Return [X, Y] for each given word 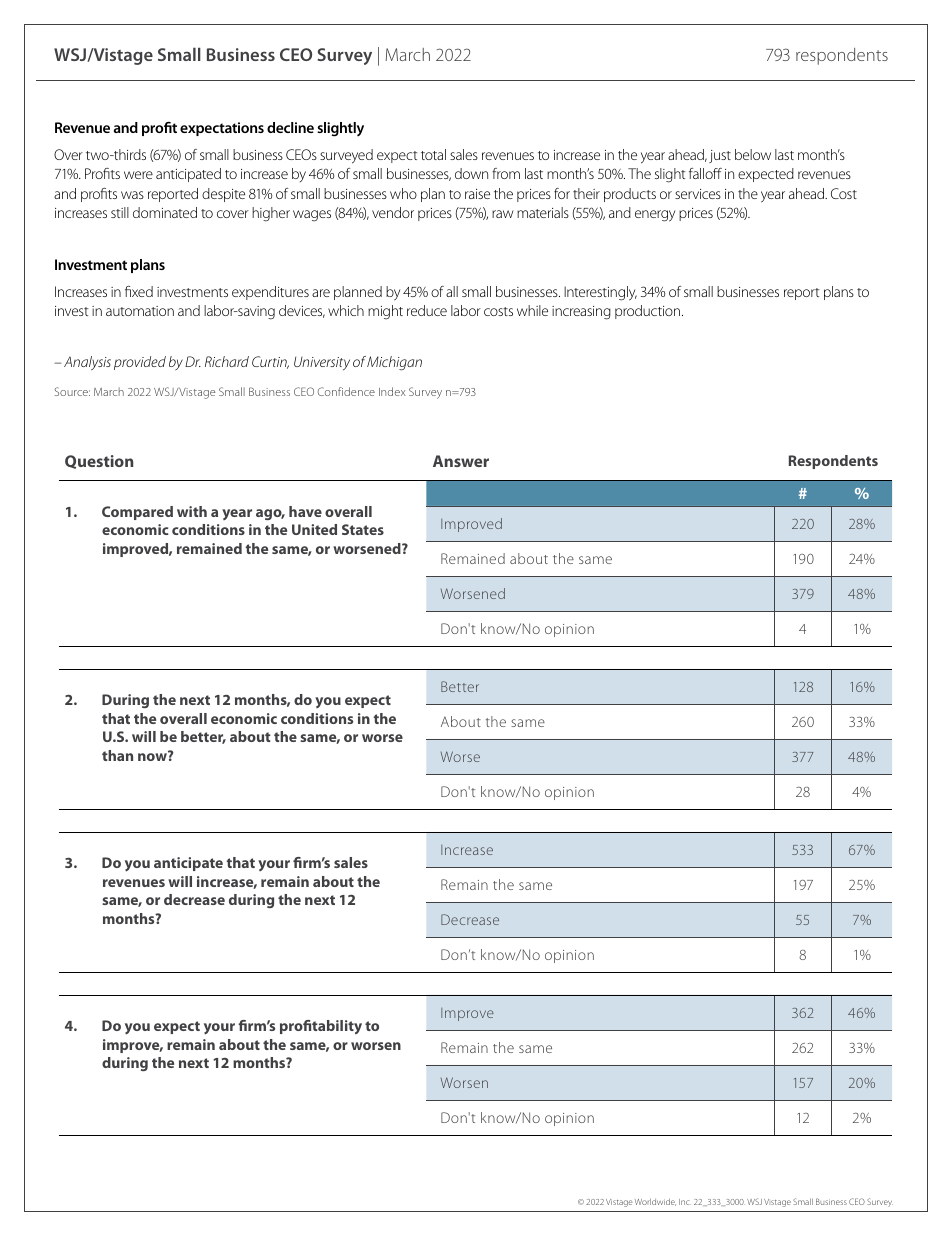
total [433, 154]
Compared [137, 513]
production [649, 312]
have [305, 511]
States [363, 529]
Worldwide [655, 1202]
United [314, 529]
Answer [461, 461]
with [192, 511]
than [117, 755]
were [138, 175]
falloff [705, 173]
